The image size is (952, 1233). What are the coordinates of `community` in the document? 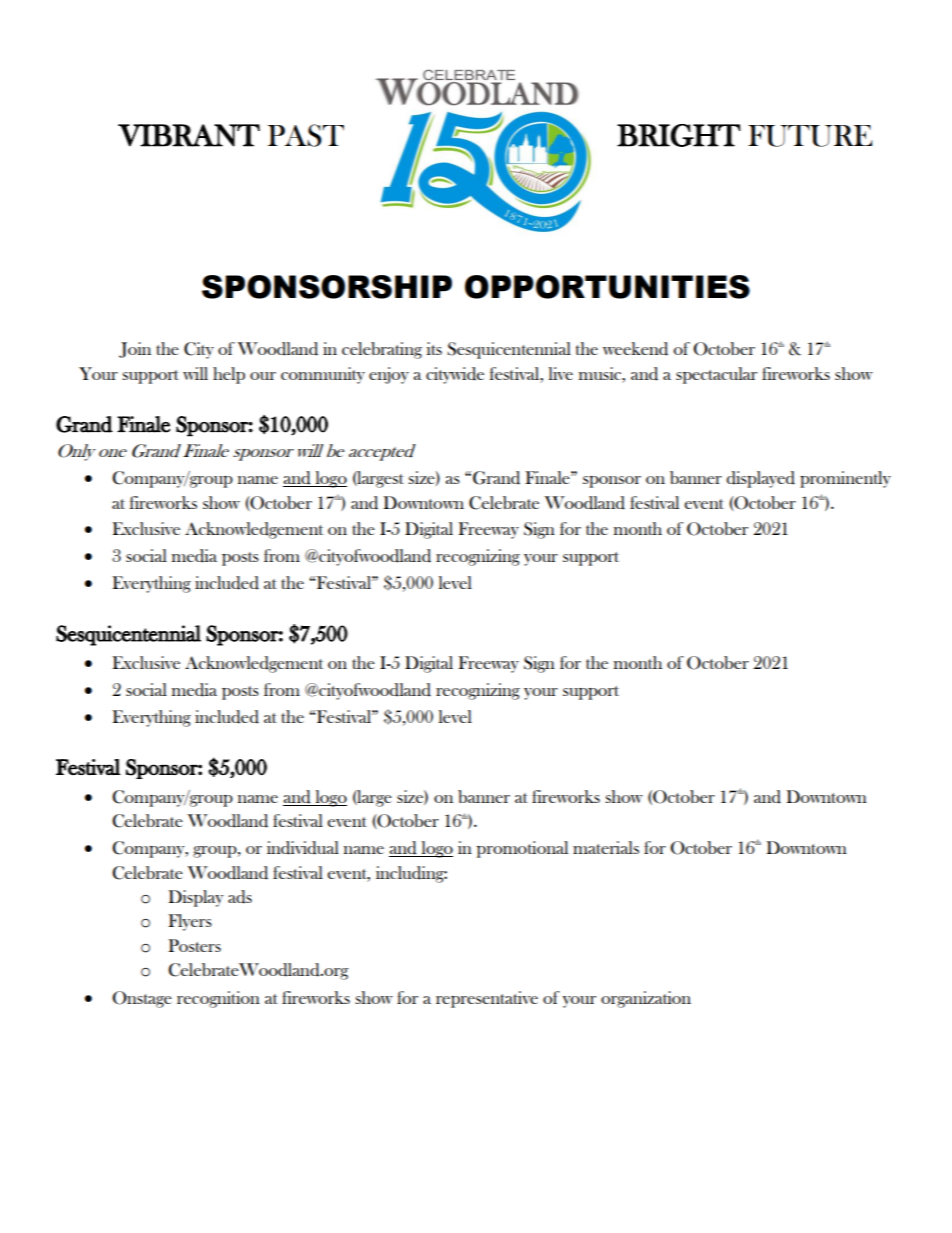 It's located at (323, 375).
